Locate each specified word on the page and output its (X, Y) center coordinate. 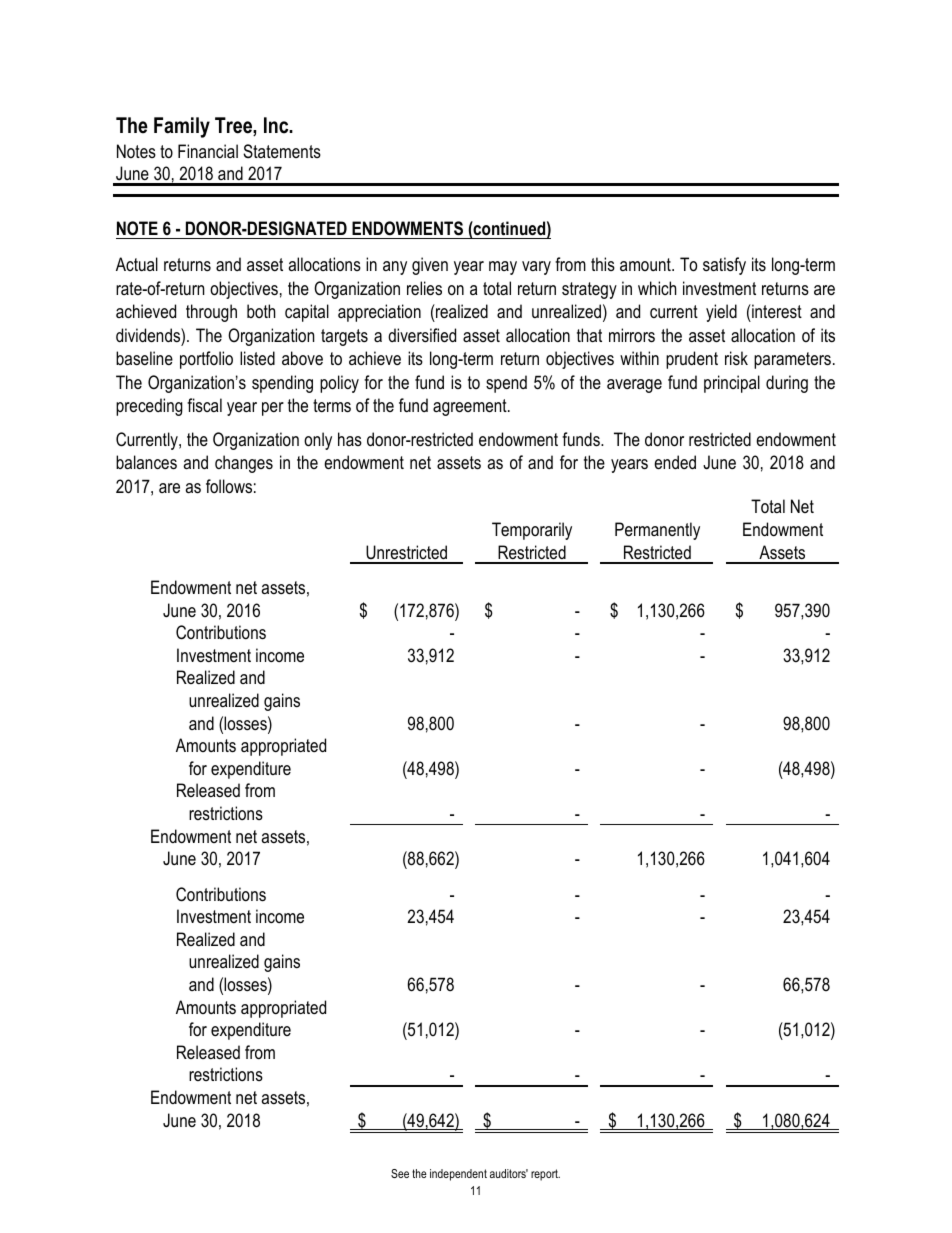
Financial (208, 151)
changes (244, 464)
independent (458, 1175)
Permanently (657, 531)
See (400, 1173)
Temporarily (532, 531)
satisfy (724, 266)
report (545, 1175)
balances (146, 462)
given (430, 266)
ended (675, 462)
